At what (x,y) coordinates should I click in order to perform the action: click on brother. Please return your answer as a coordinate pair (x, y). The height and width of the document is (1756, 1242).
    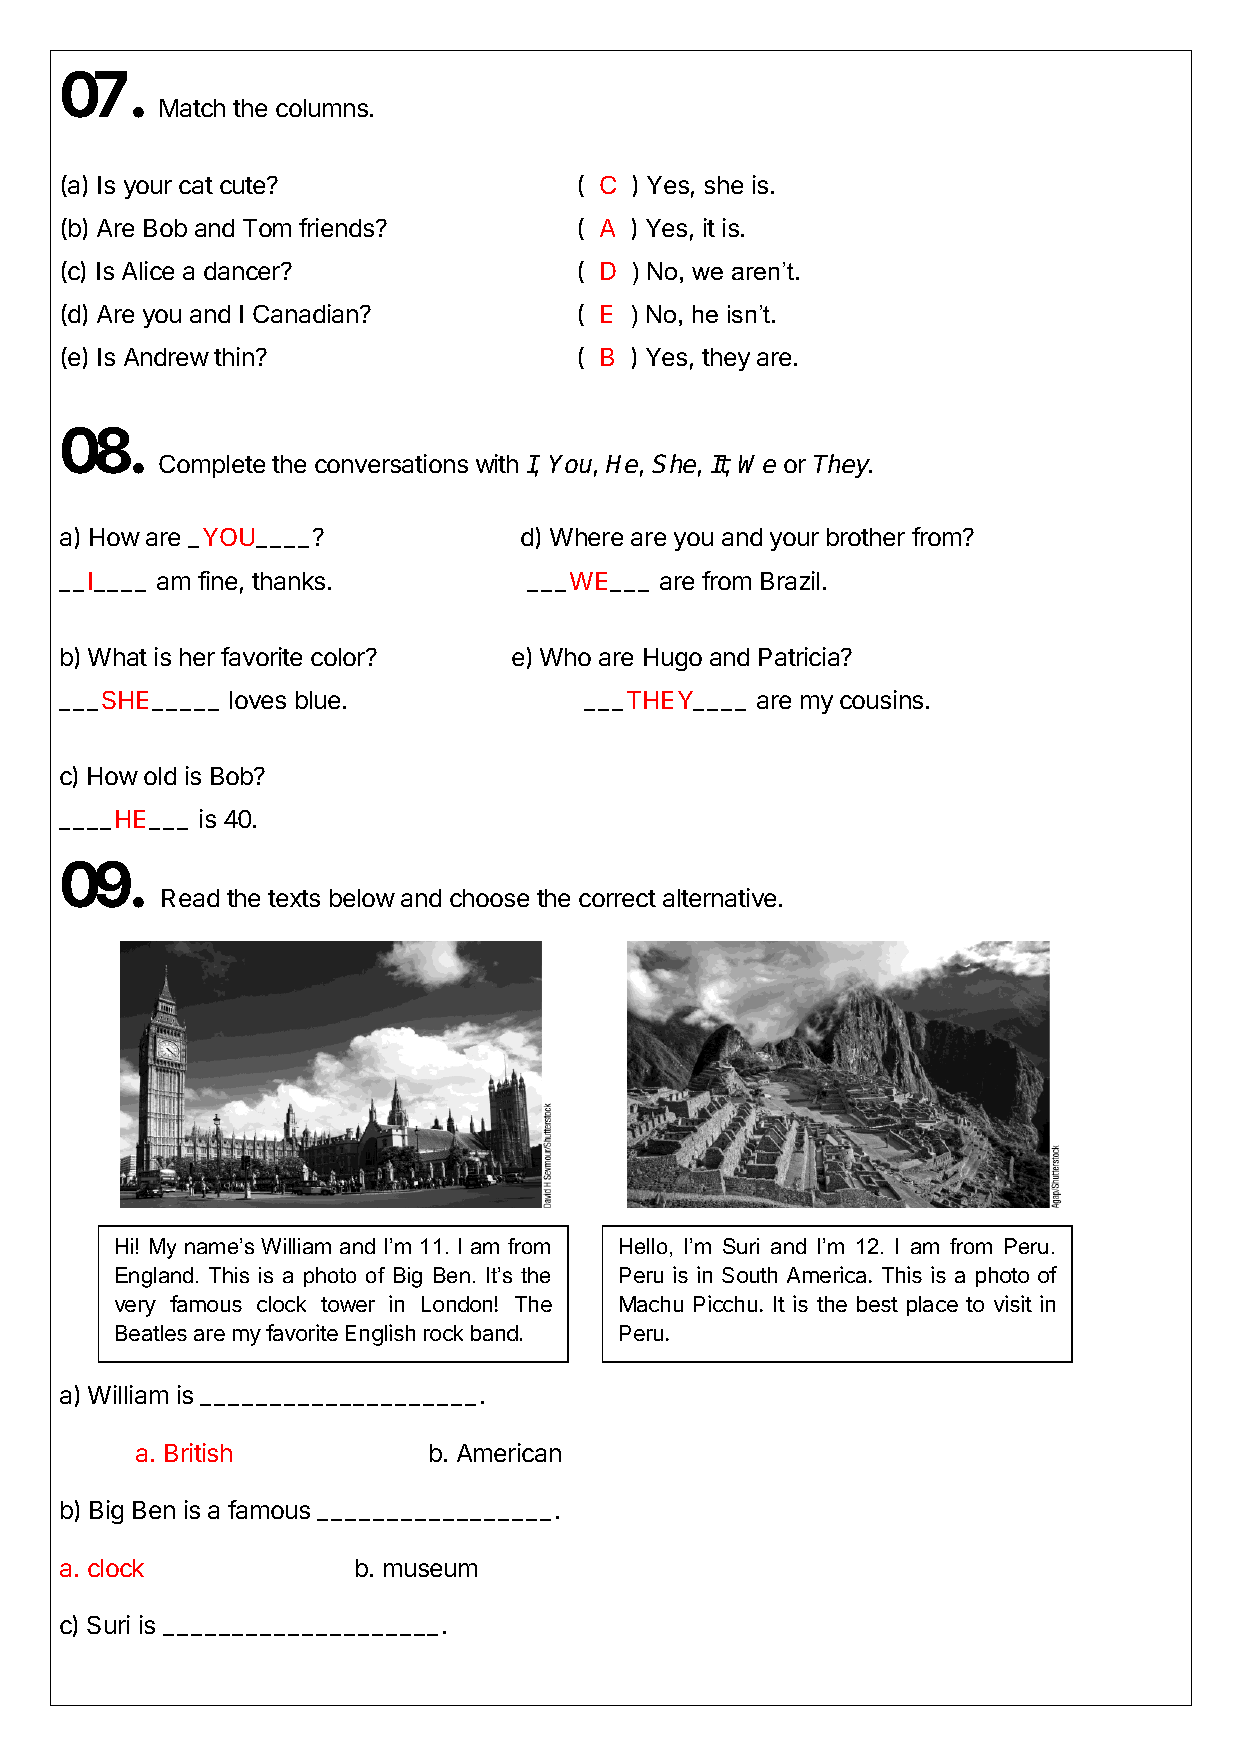
    Looking at the image, I should click on (866, 537).
